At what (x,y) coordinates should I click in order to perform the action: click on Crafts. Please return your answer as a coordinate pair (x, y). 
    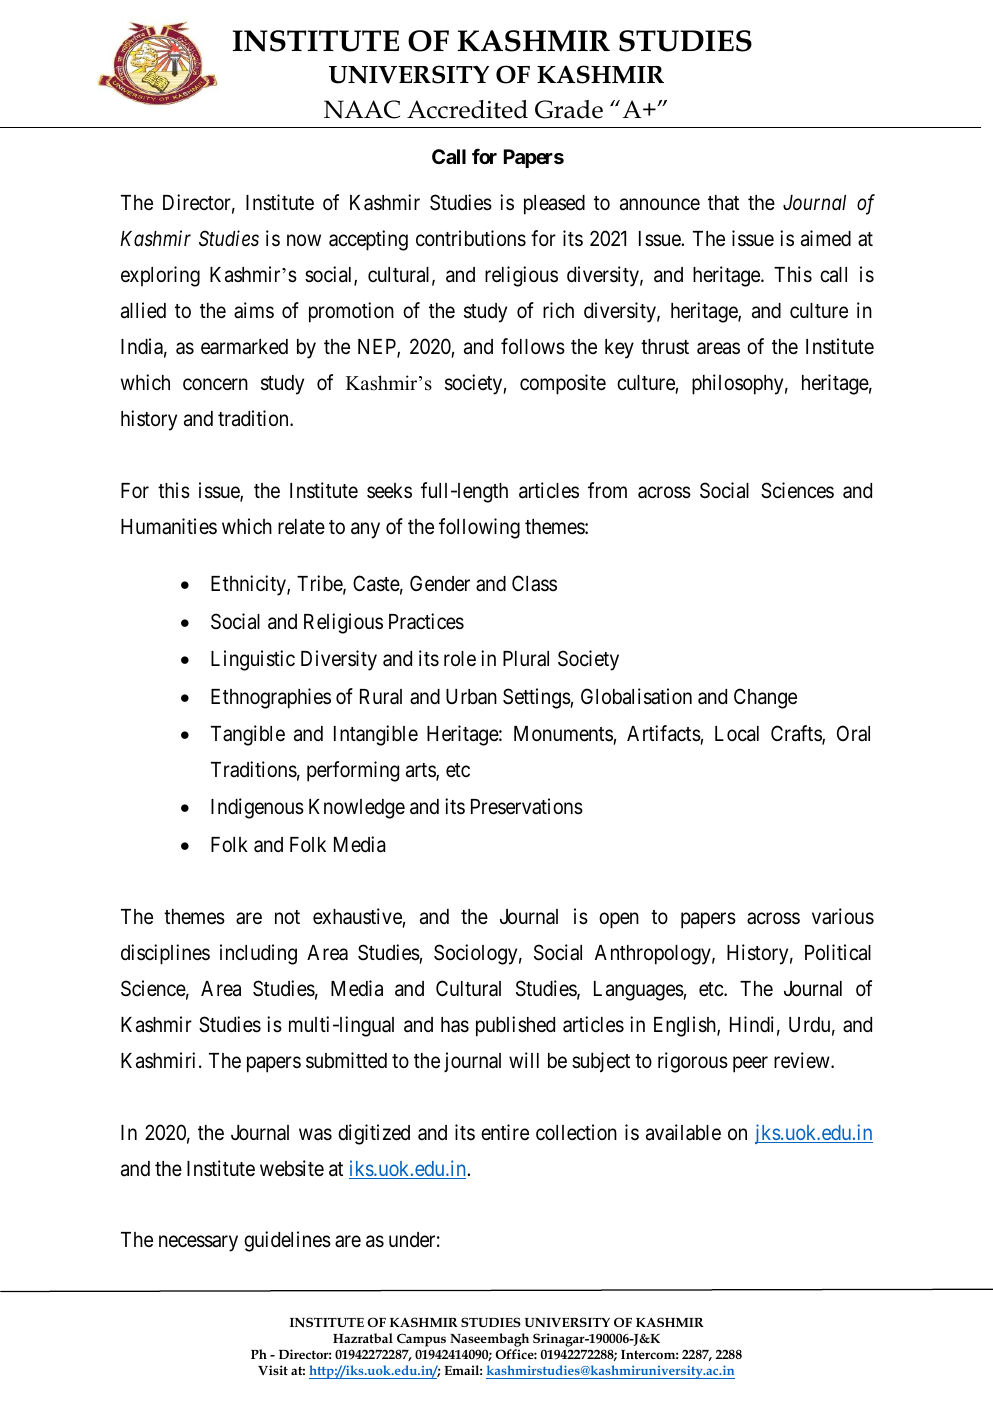
    Looking at the image, I should click on (797, 734).
